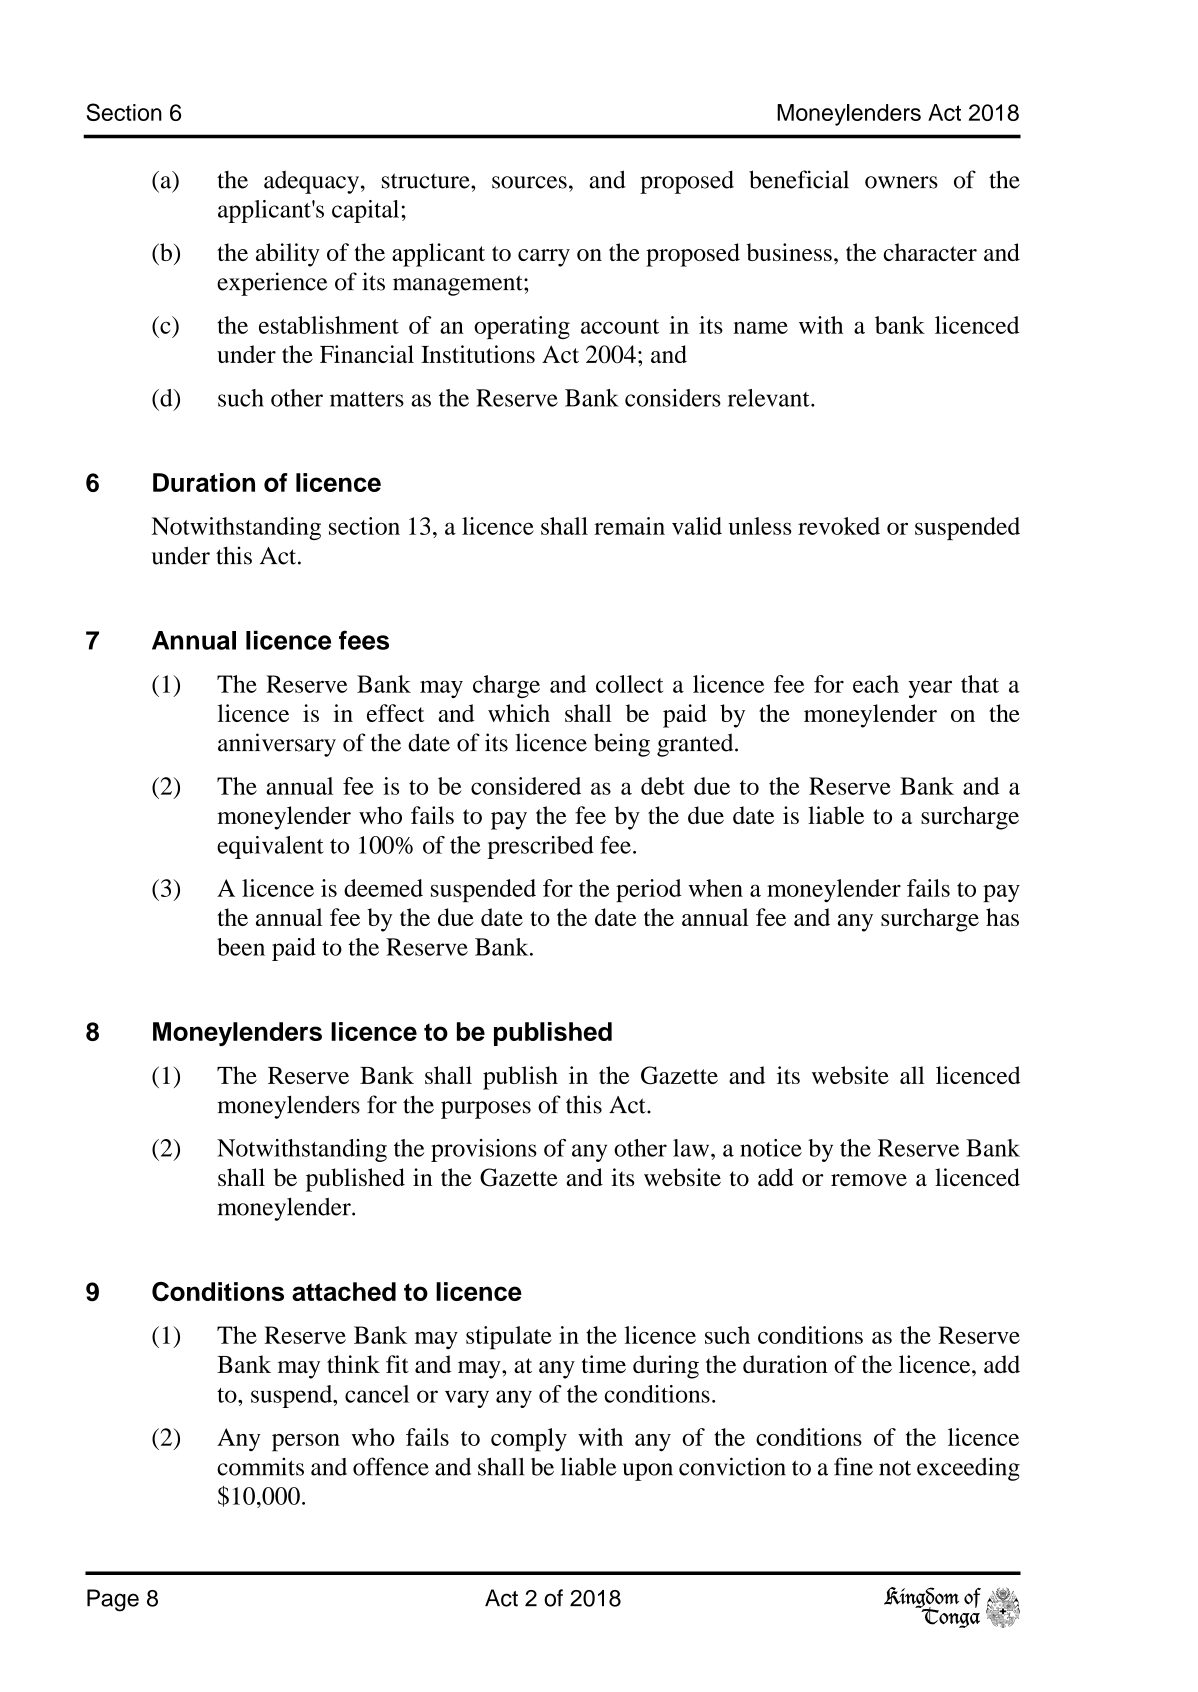 The height and width of the document is (1692, 1198). I want to click on each, so click(876, 684).
